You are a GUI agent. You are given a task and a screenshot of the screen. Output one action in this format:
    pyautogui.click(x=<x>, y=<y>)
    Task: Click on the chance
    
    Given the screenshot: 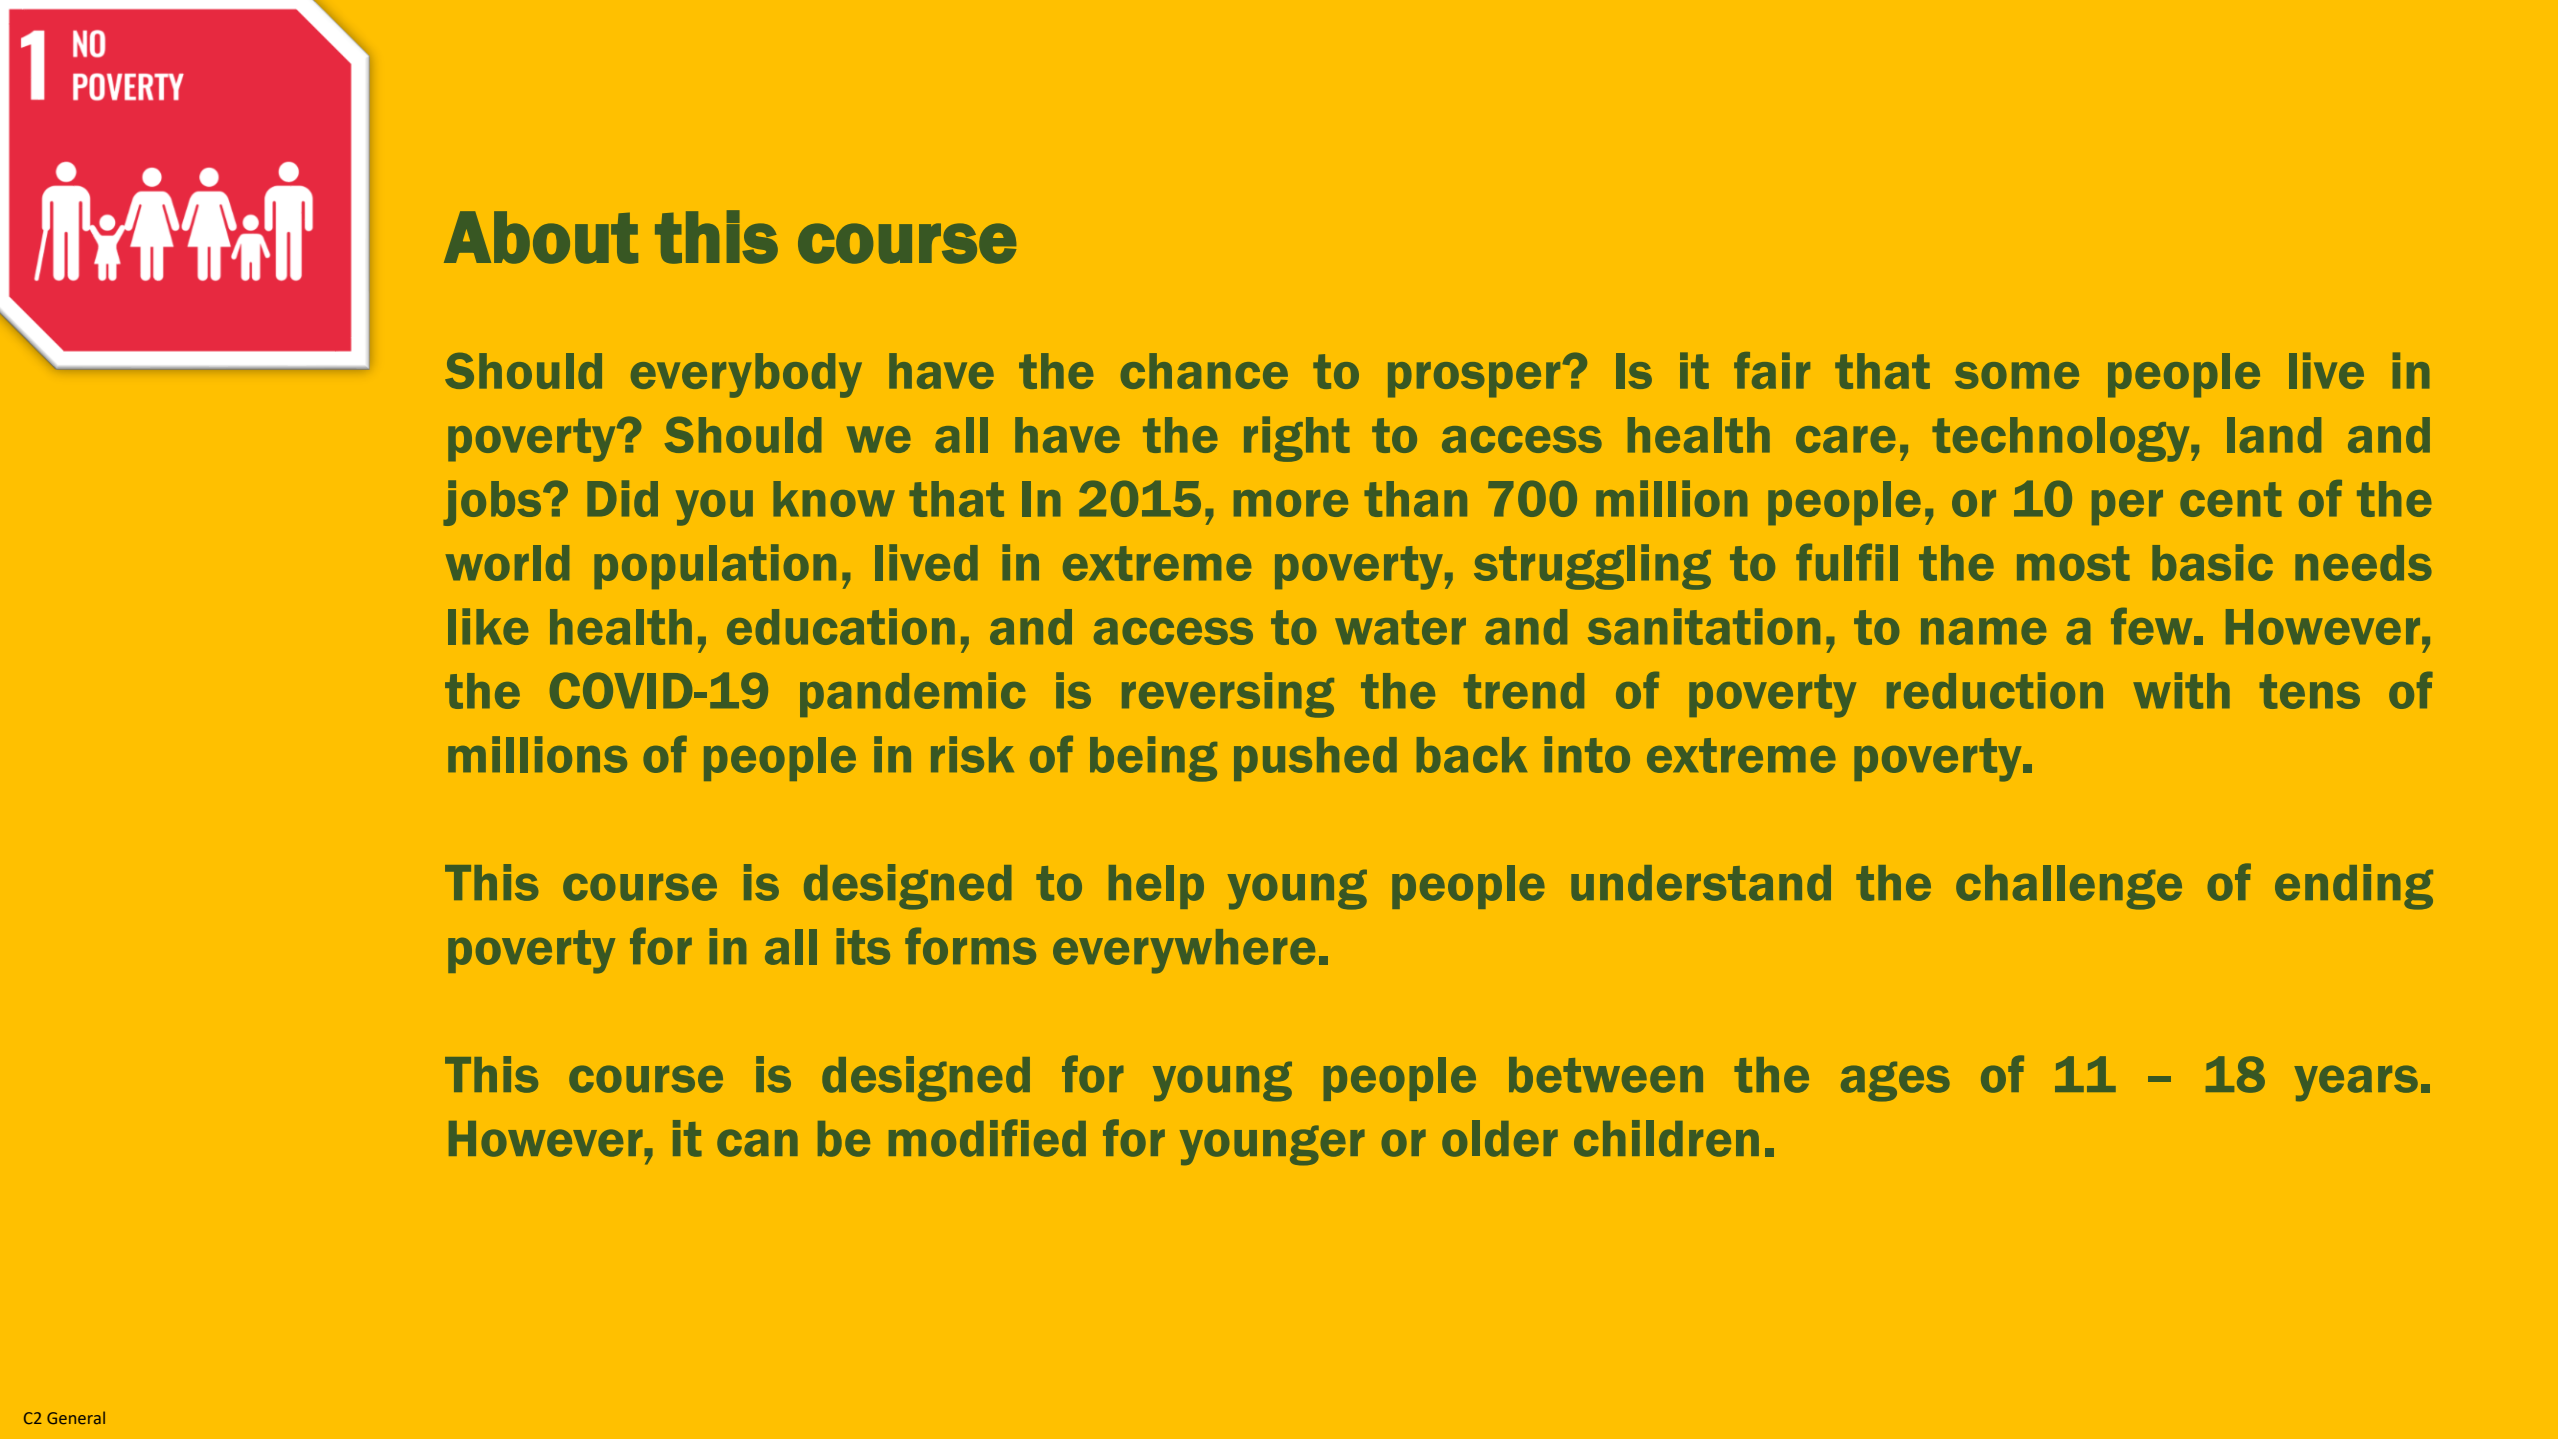 What is the action you would take?
    pyautogui.click(x=1204, y=371)
